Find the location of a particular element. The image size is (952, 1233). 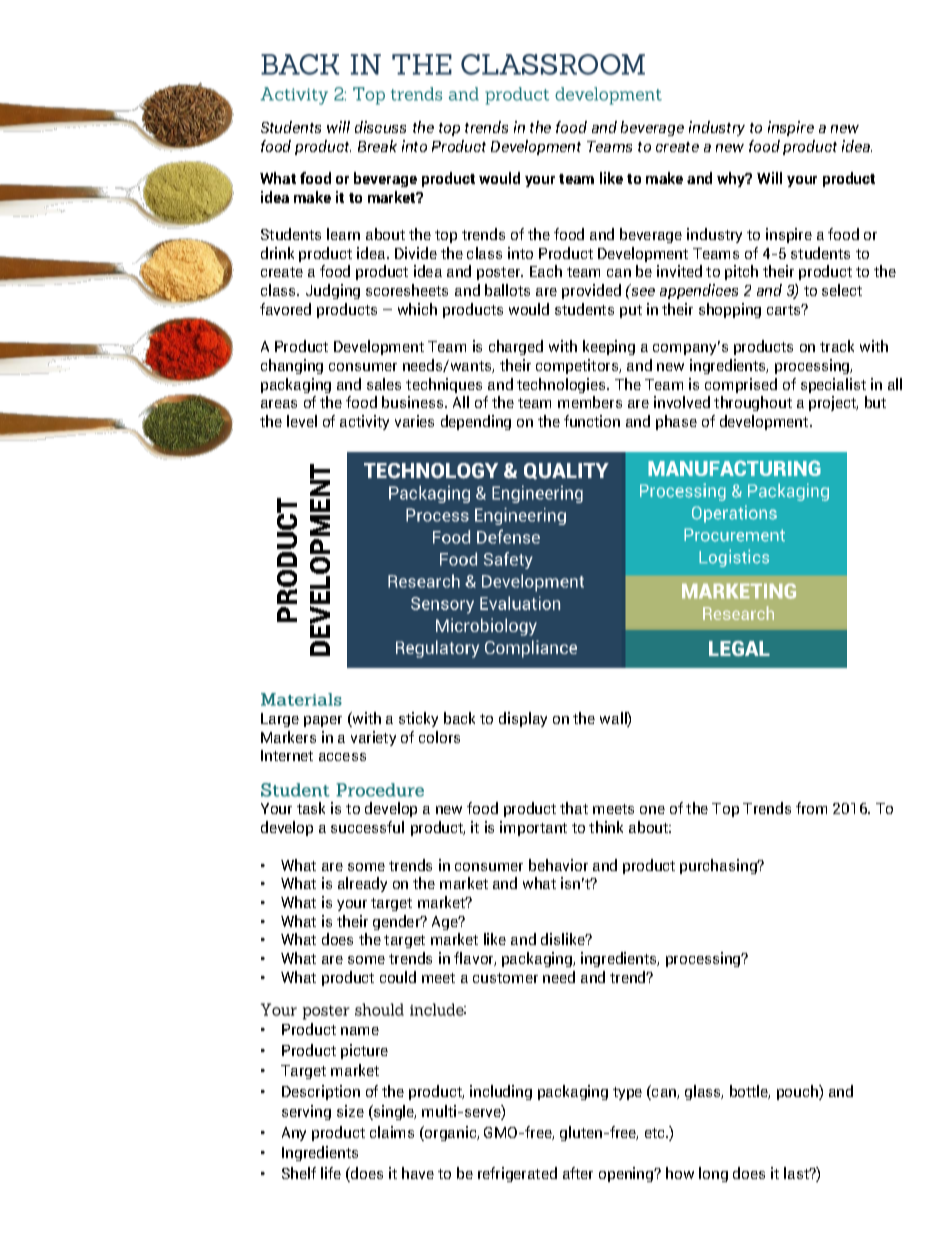

size is located at coordinates (350, 1111).
